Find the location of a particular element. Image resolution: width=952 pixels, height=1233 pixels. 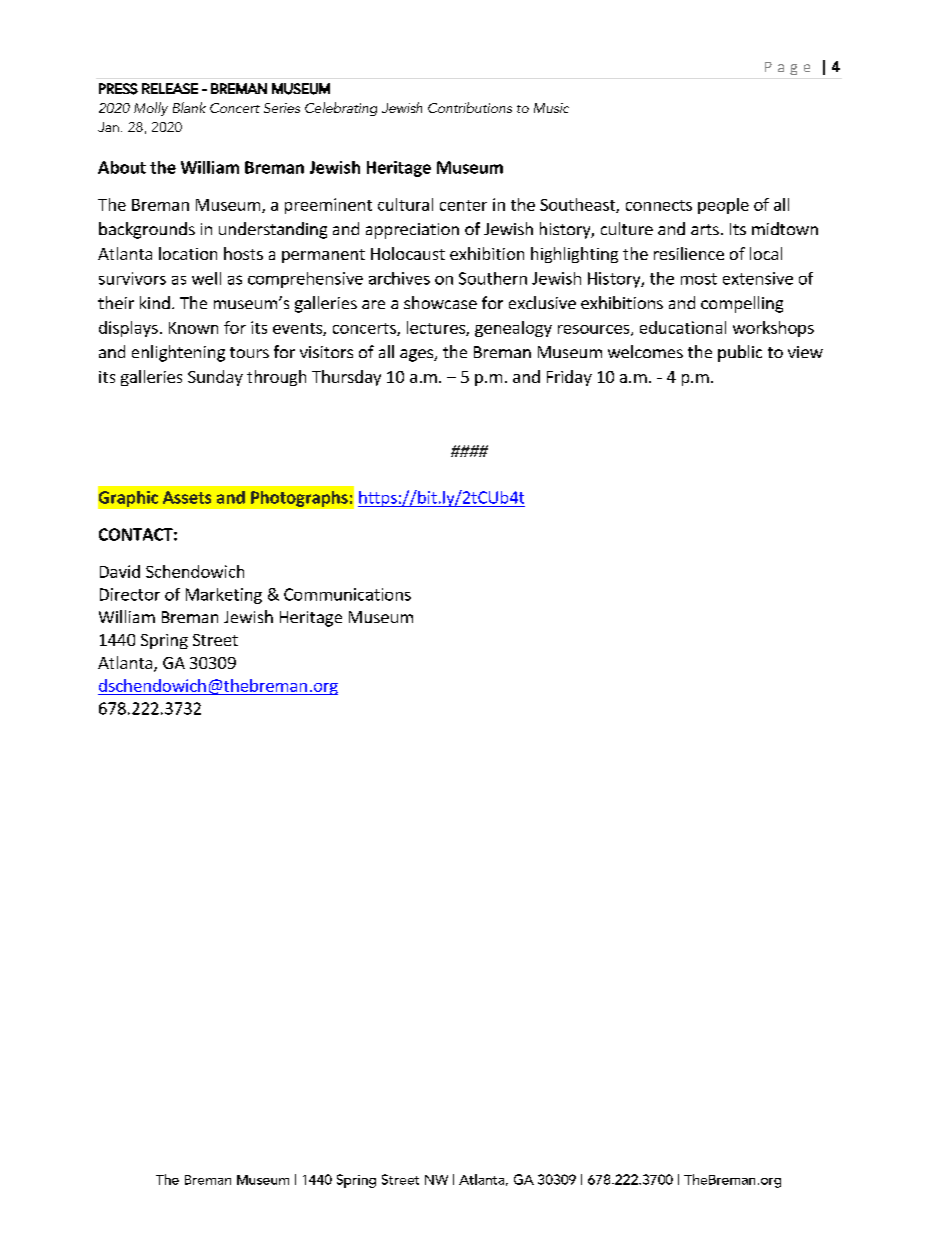

Sunday is located at coordinates (215, 378).
